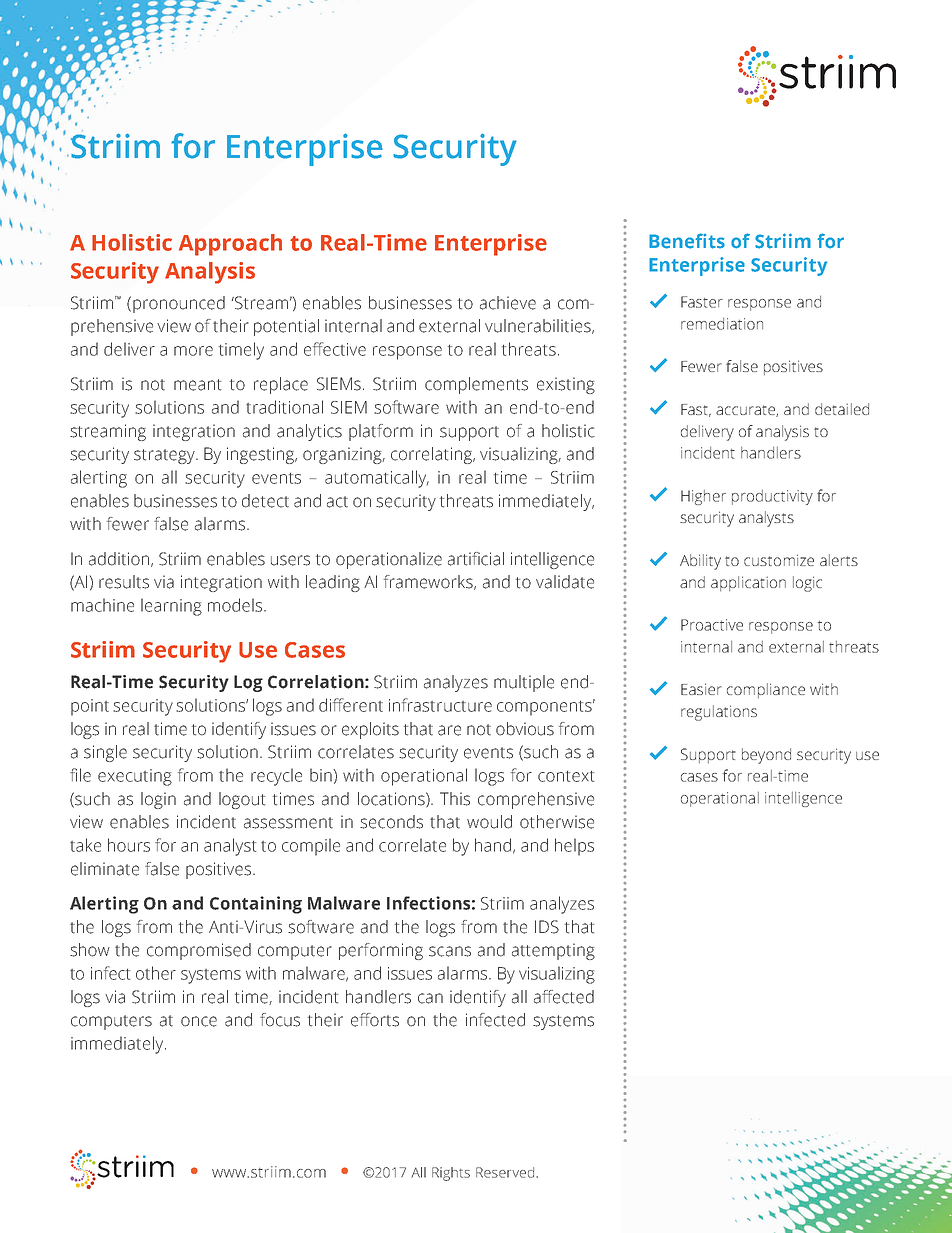 The height and width of the page is (1233, 952). I want to click on hours, so click(129, 845).
